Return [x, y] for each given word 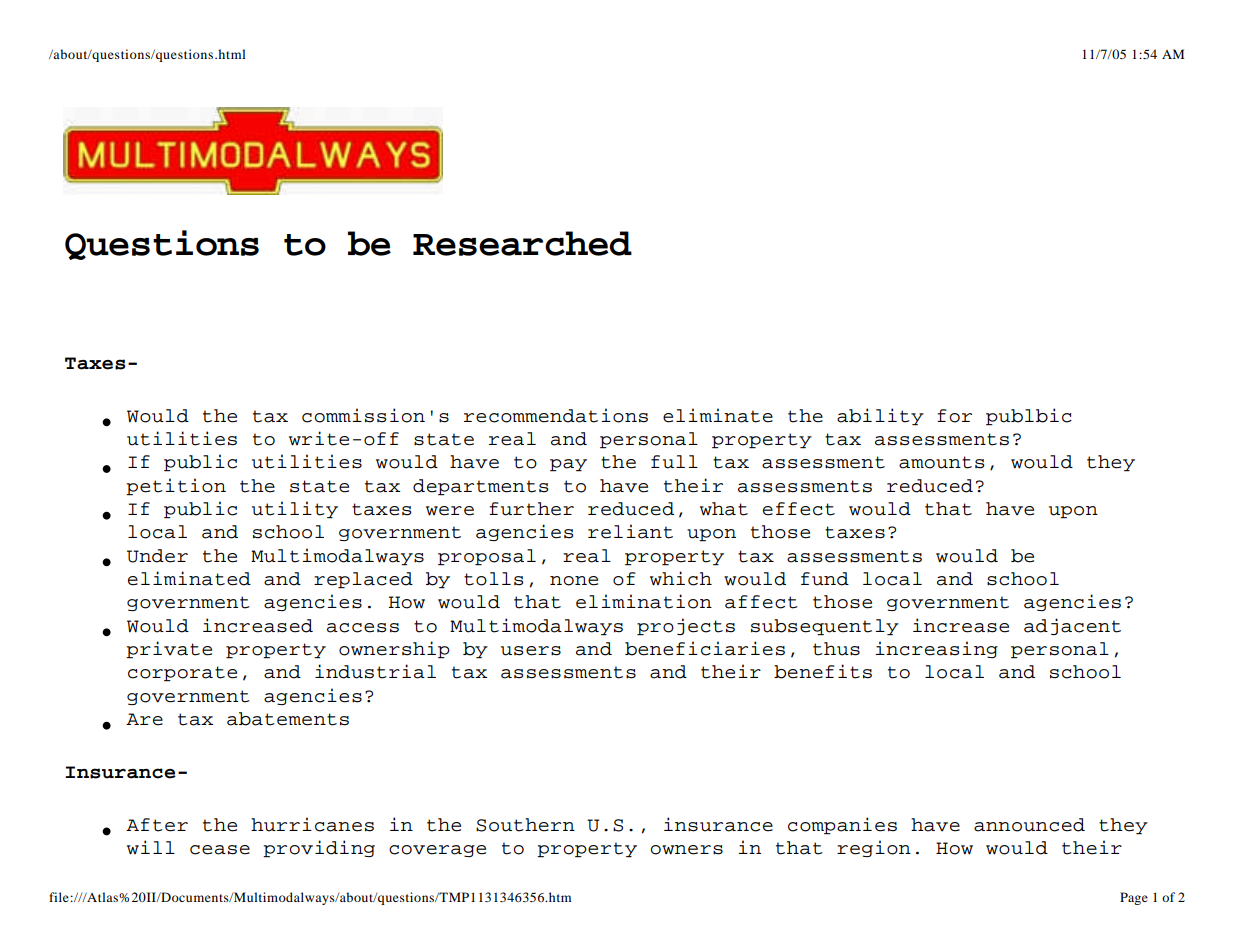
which [681, 578]
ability [880, 417]
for [954, 416]
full [674, 462]
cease [220, 850]
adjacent [1072, 626]
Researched [522, 243]
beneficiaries [705, 648]
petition [176, 487]
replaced [363, 580]
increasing [936, 649]
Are [144, 719]
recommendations [556, 415]
